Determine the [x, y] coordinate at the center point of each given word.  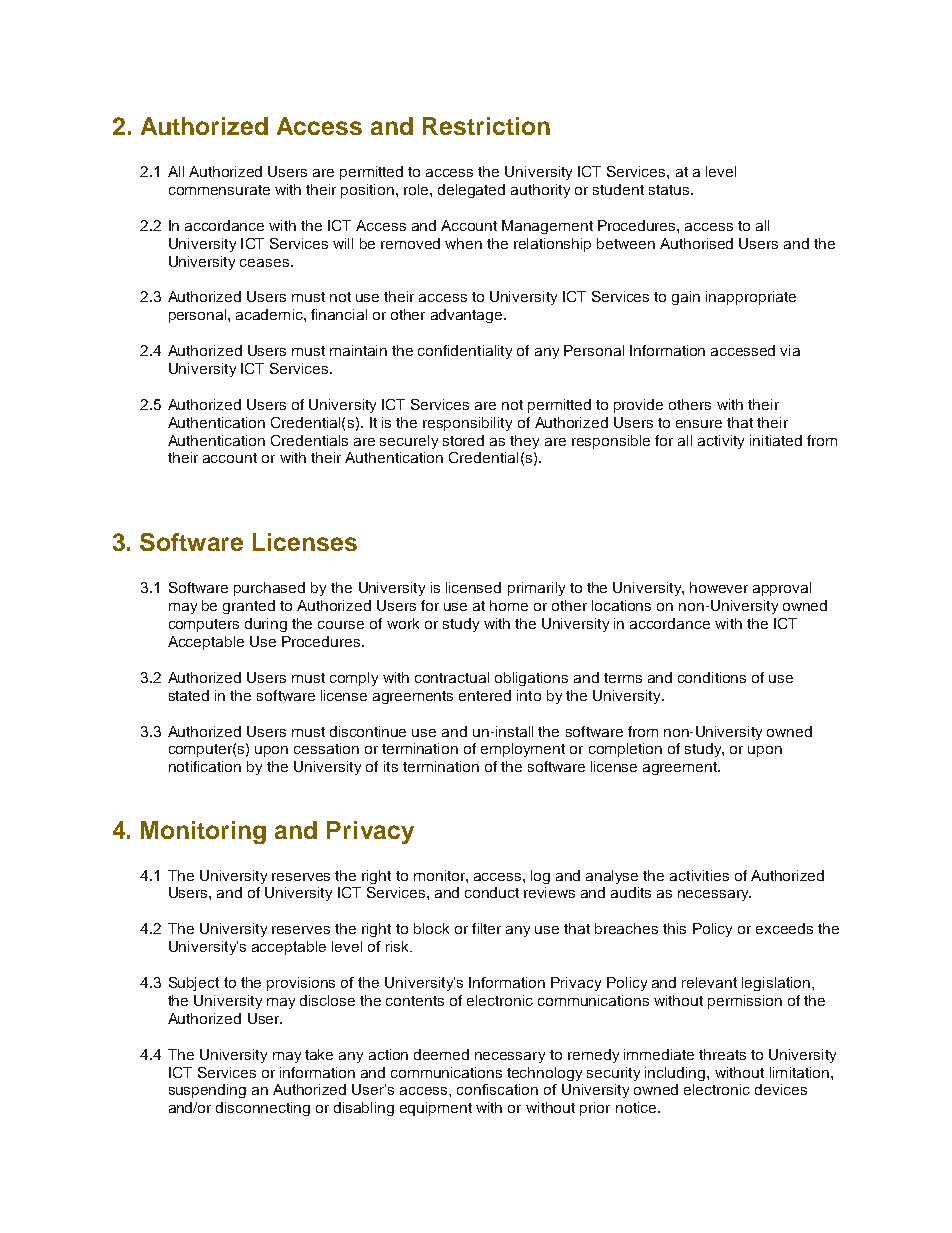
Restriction [486, 126]
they [524, 442]
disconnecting [263, 1109]
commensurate [219, 190]
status [670, 190]
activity [721, 442]
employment [523, 750]
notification [205, 766]
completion [625, 750]
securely [409, 442]
